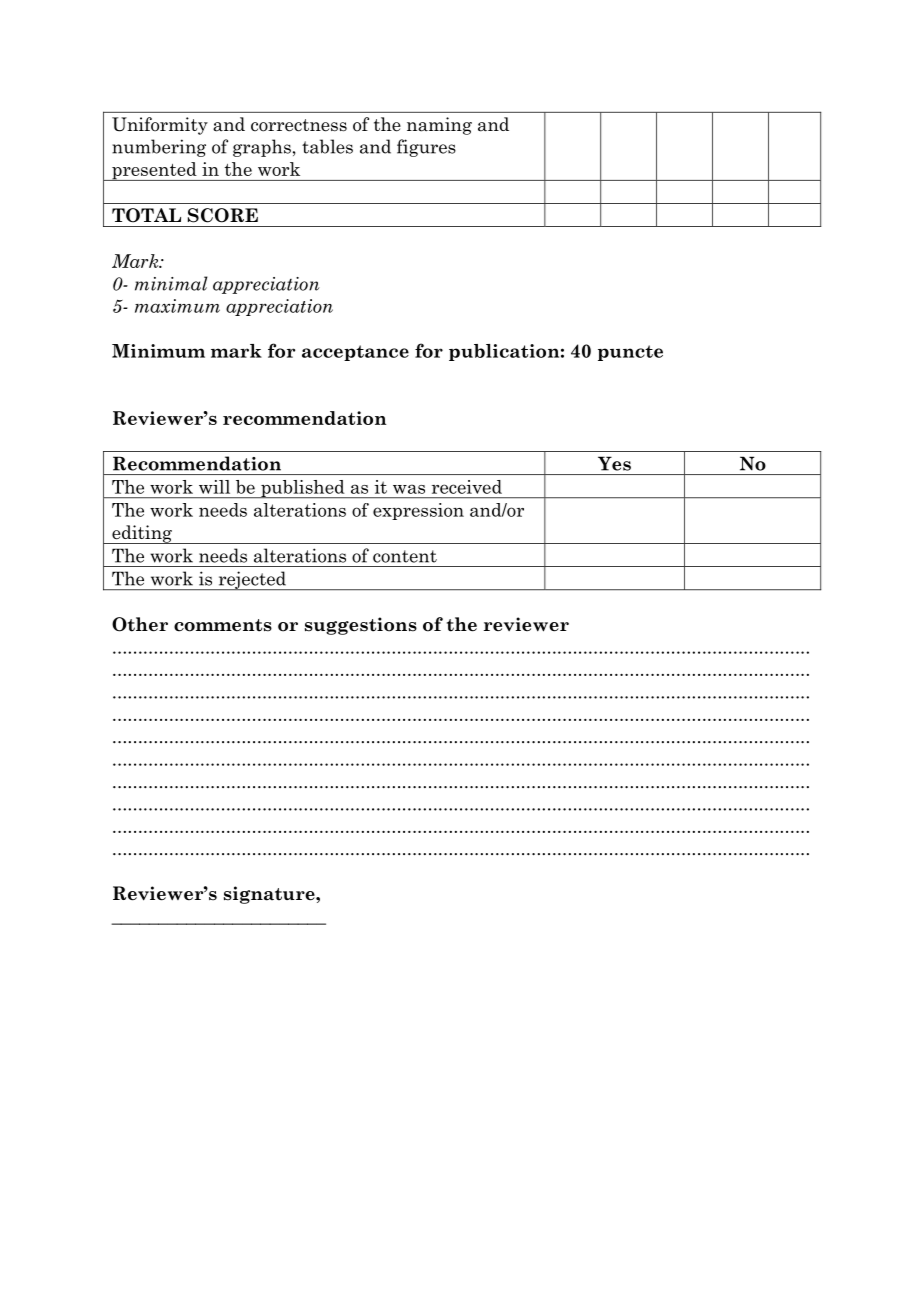 The width and height of the page is (924, 1308). What do you see at coordinates (405, 556) in the page?
I see `content` at bounding box center [405, 556].
